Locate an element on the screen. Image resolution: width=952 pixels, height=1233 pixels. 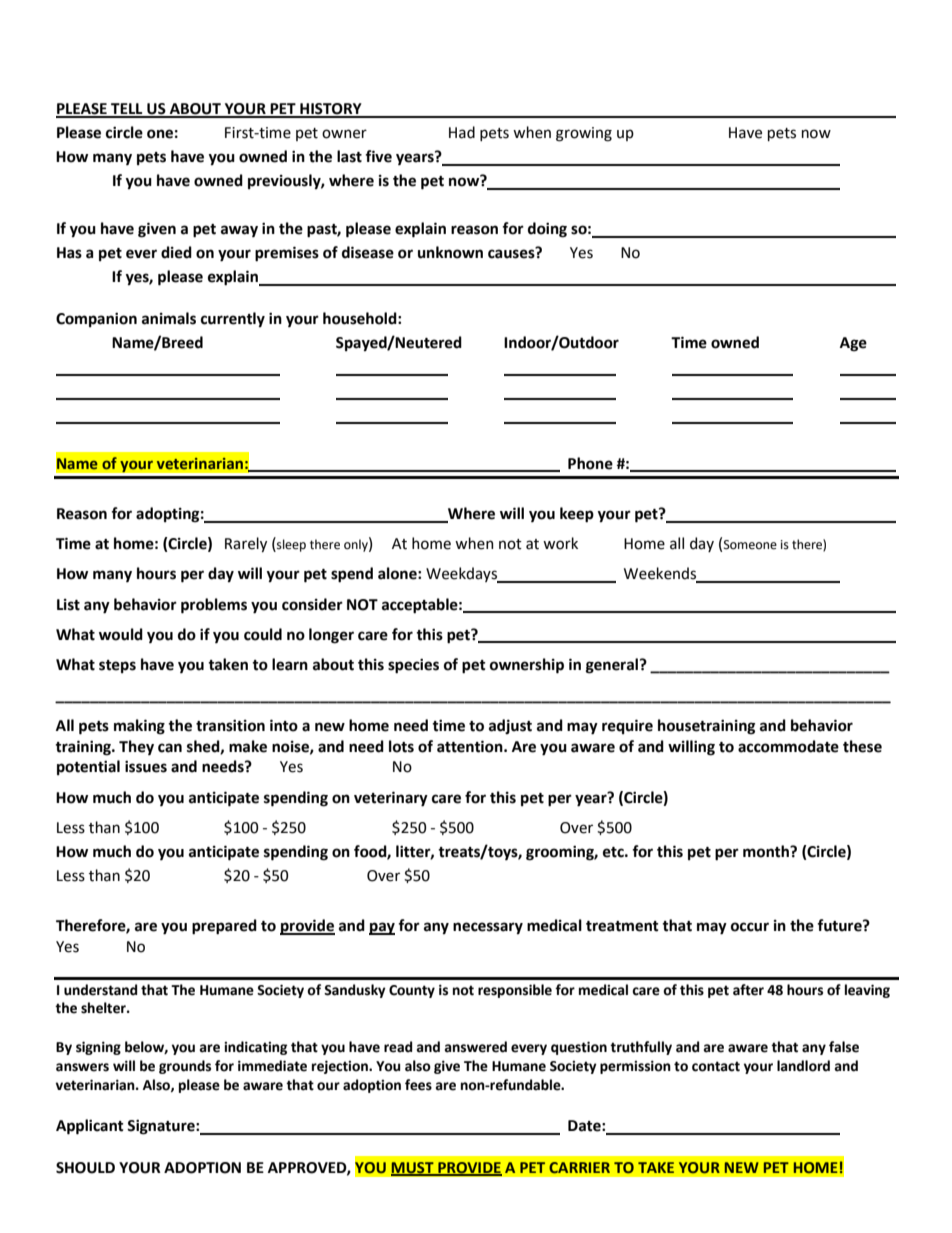
Had is located at coordinates (462, 132).
